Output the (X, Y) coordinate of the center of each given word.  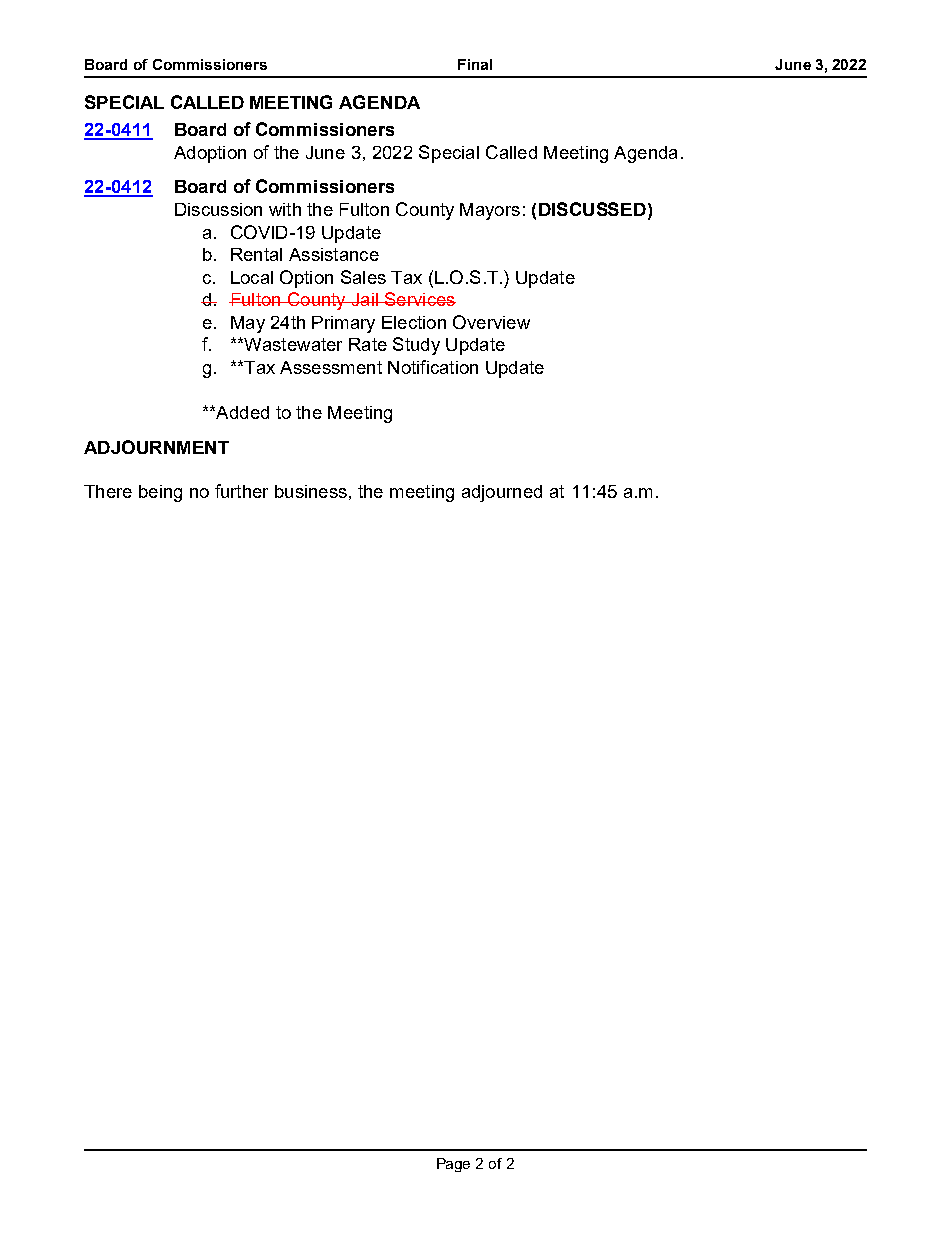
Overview (491, 322)
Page (453, 1165)
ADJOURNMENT (156, 447)
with (285, 209)
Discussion (218, 209)
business (311, 491)
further (241, 491)
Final (475, 64)
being (160, 493)
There (108, 491)
